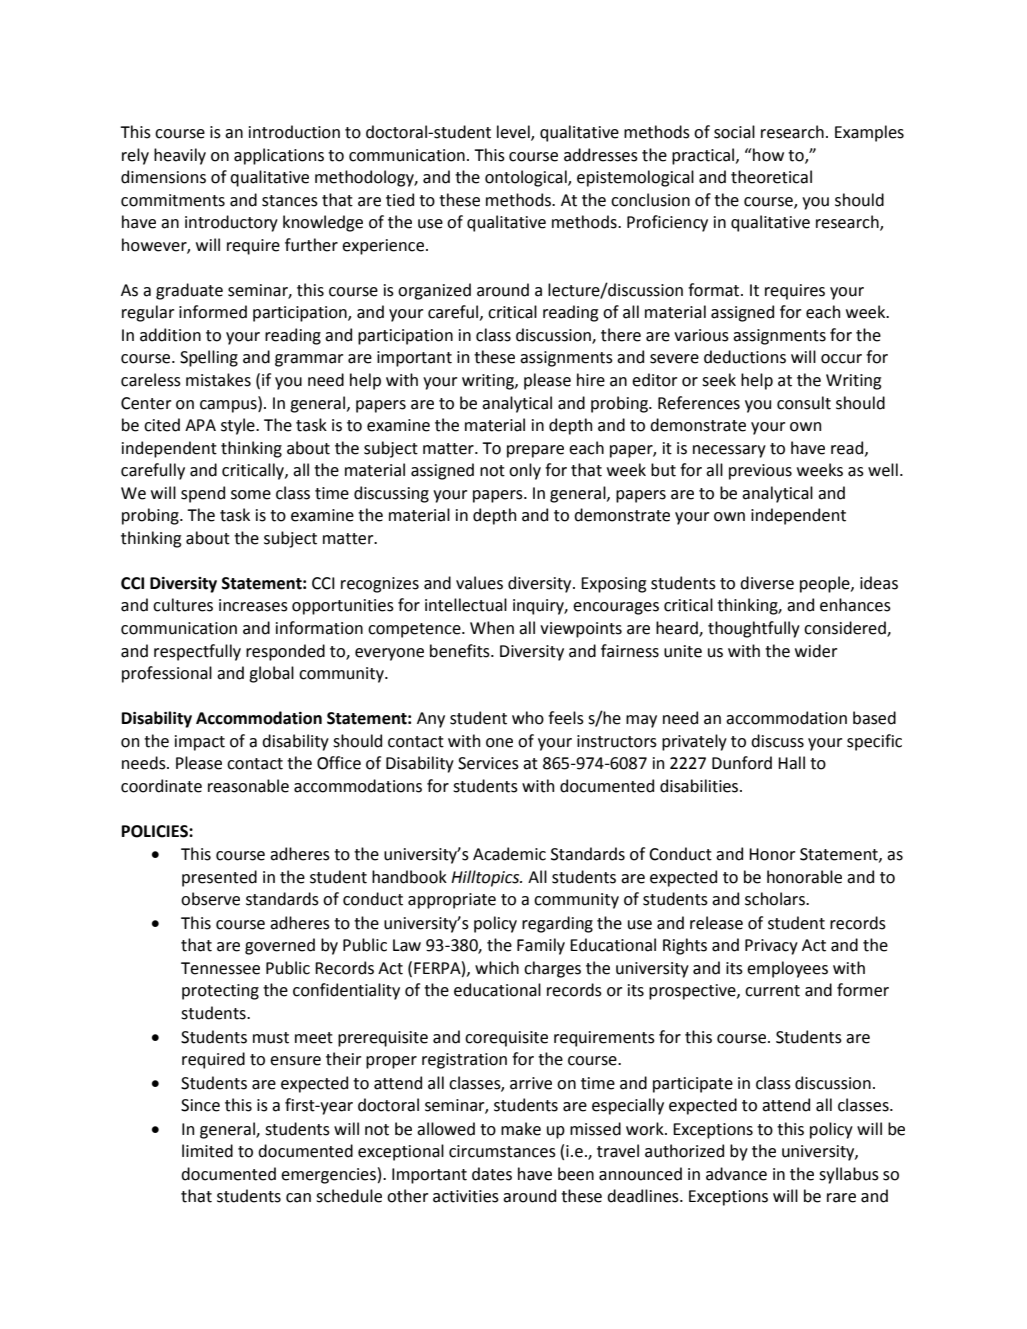  What do you see at coordinates (492, 1174) in the screenshot?
I see `dates` at bounding box center [492, 1174].
